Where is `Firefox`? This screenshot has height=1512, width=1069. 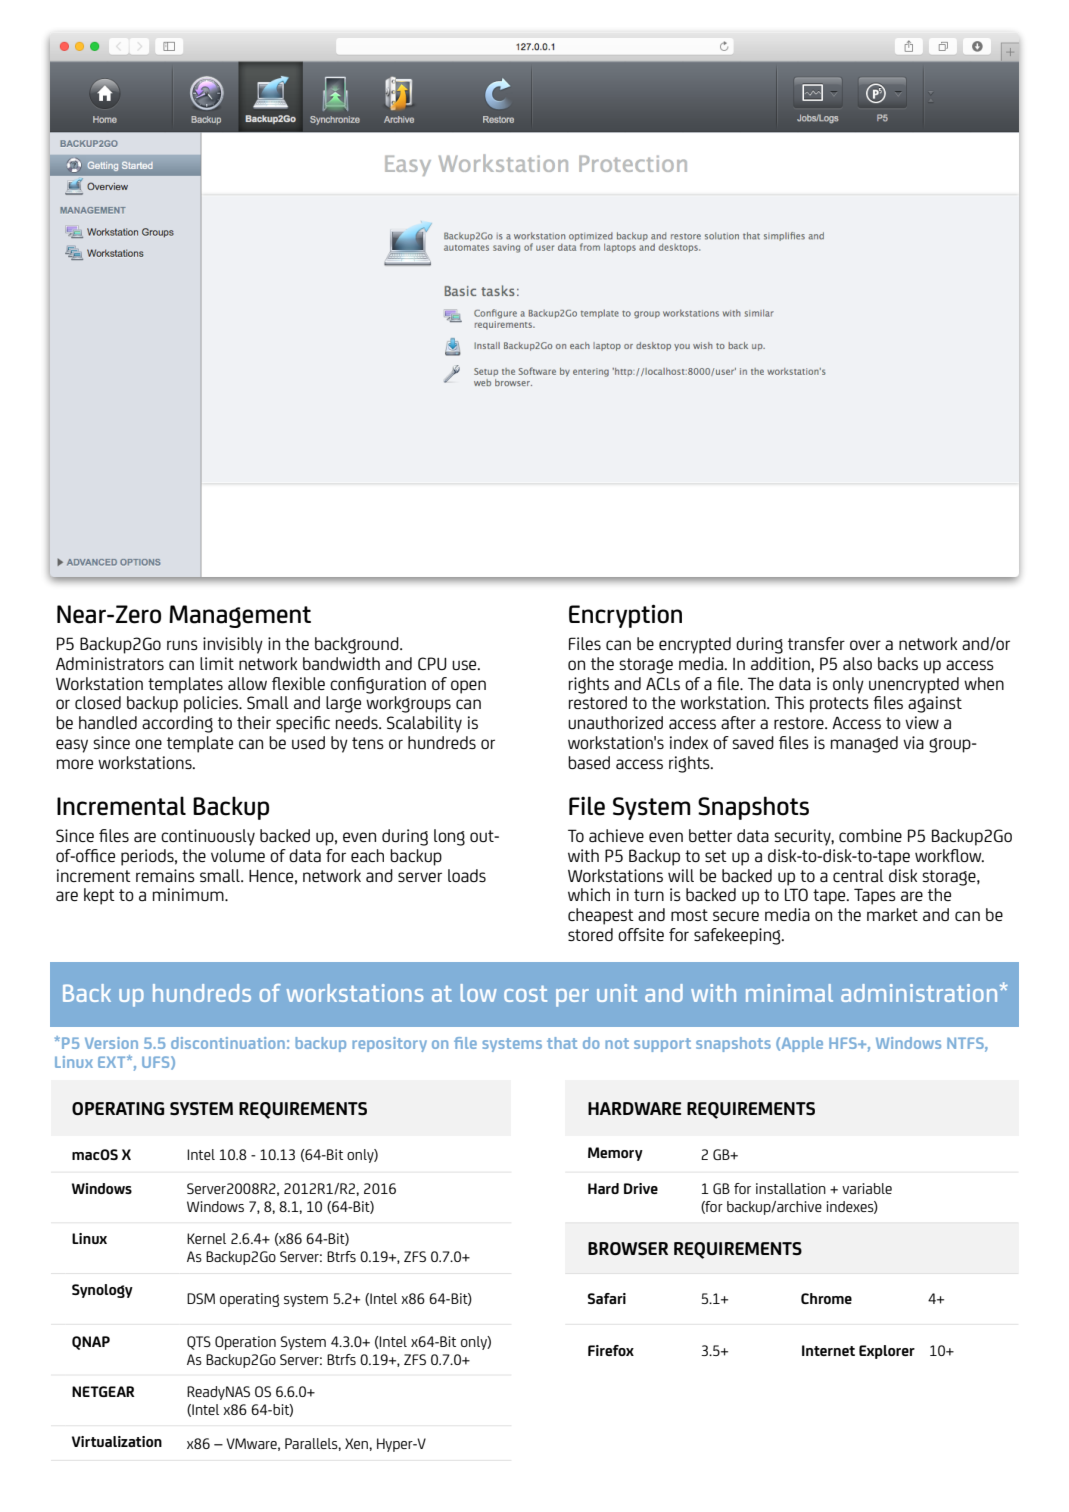
Firefox is located at coordinates (611, 1350).
